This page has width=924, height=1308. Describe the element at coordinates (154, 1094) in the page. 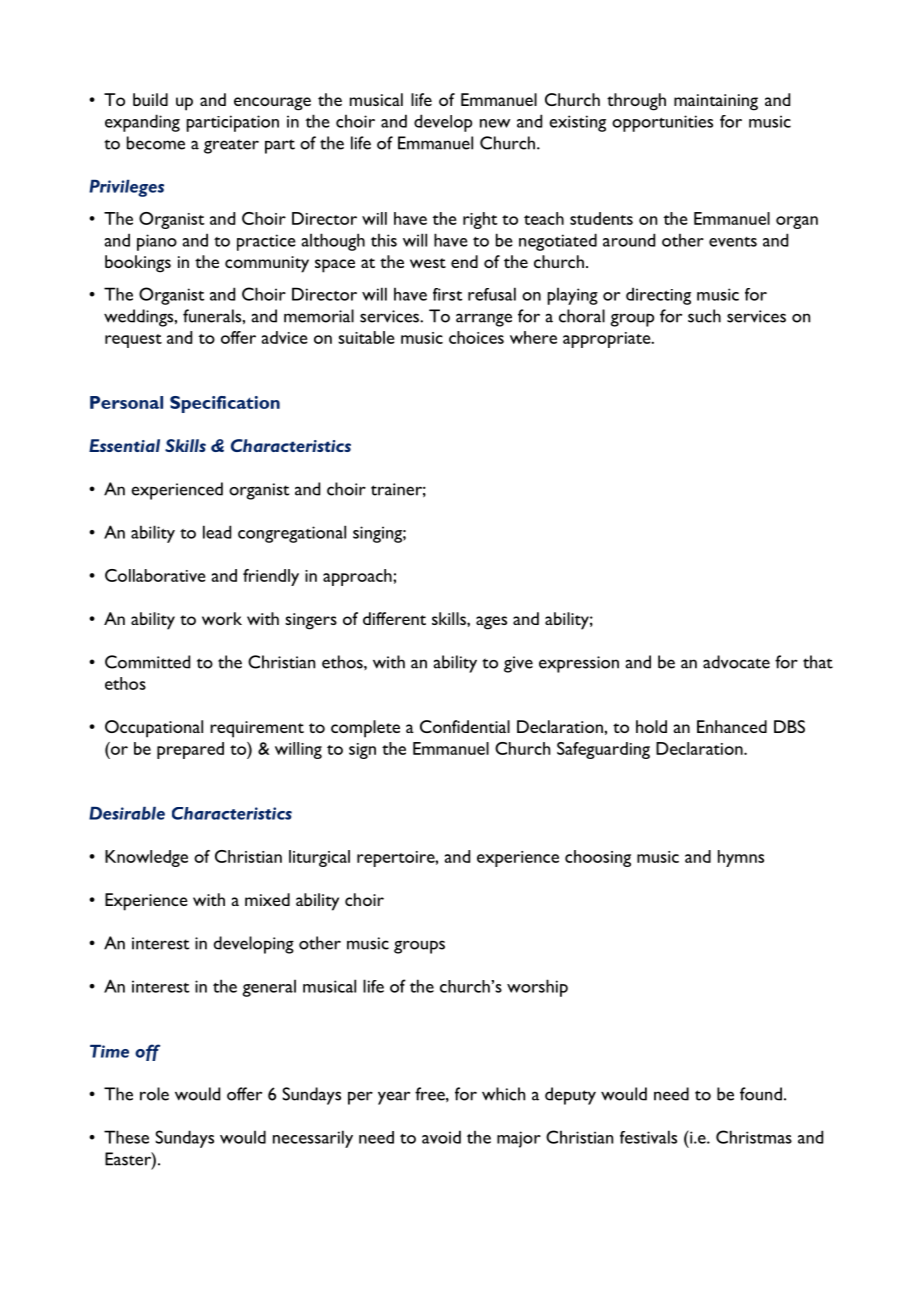

I see `role` at that location.
